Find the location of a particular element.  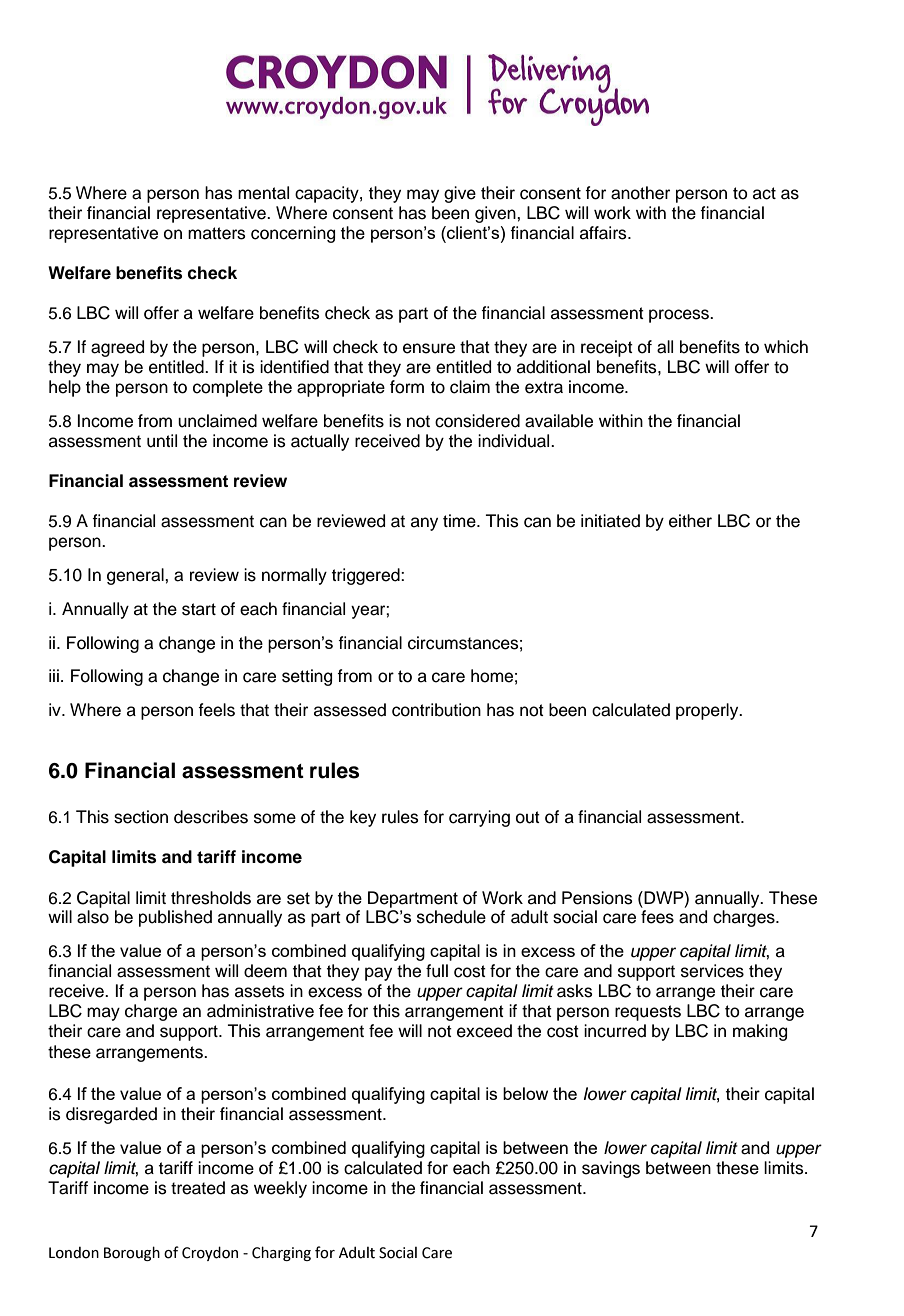

another is located at coordinates (640, 193).
